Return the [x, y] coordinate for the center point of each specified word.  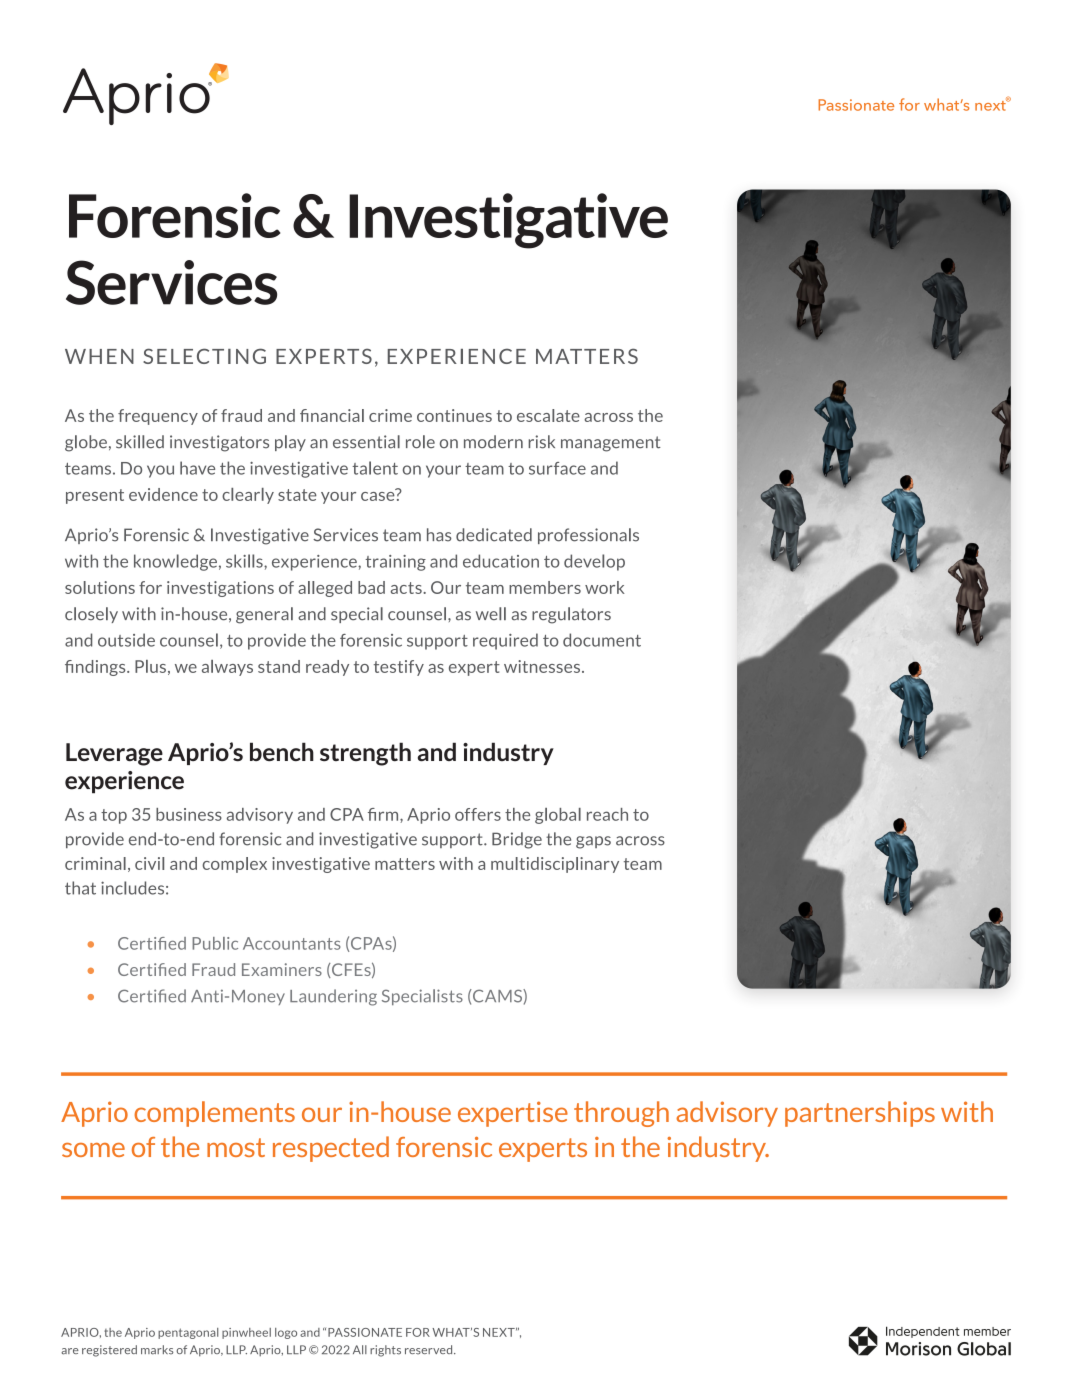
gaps [593, 842]
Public [215, 943]
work [605, 587]
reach [607, 814]
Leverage [114, 754]
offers [478, 814]
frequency [158, 417]
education [501, 561]
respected [331, 1149]
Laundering [333, 997]
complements [214, 1114]
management [611, 444]
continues [454, 415]
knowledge [175, 562]
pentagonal [188, 1333]
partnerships [860, 1114]
